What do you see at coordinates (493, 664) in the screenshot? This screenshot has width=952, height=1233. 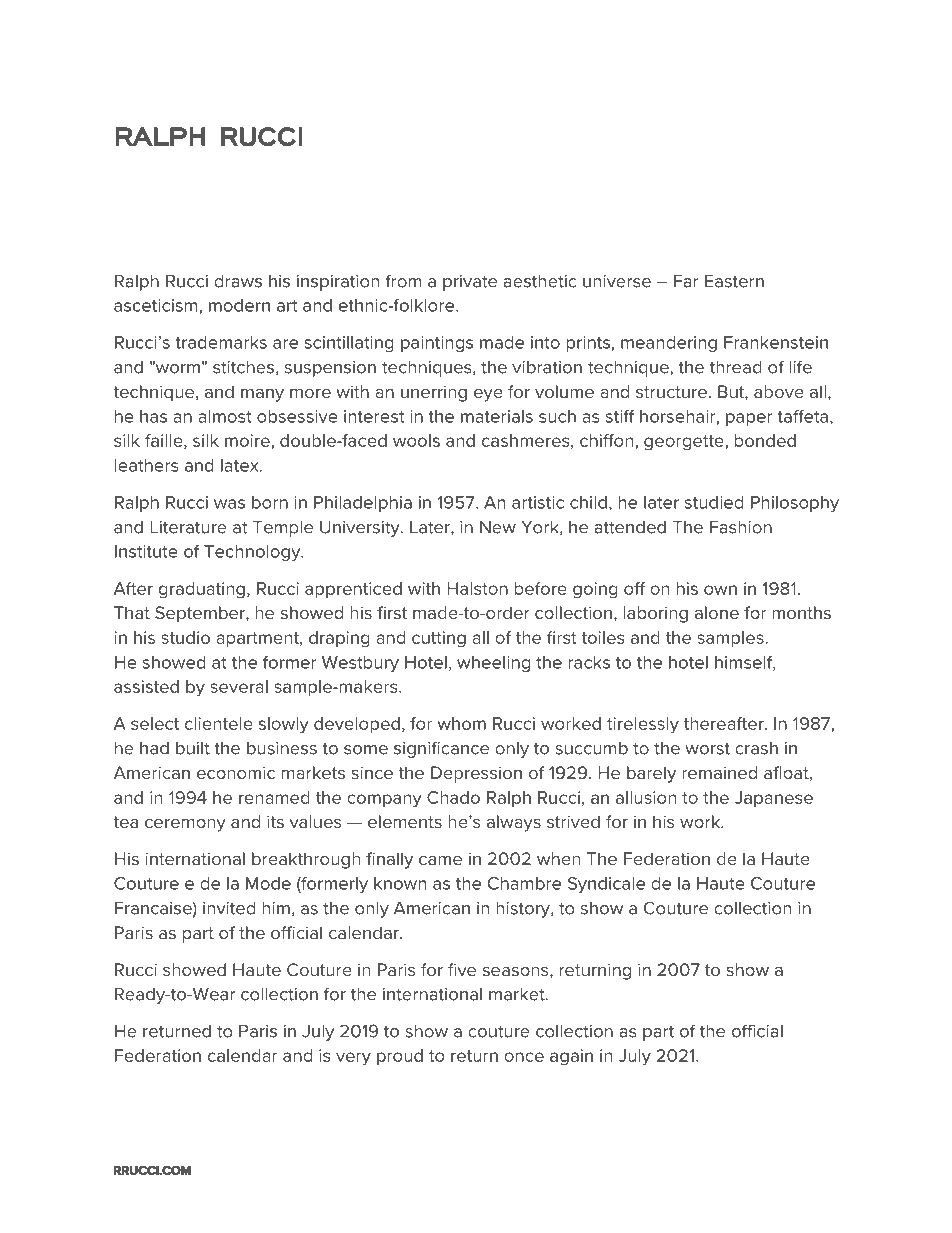 I see `wheeling` at bounding box center [493, 664].
